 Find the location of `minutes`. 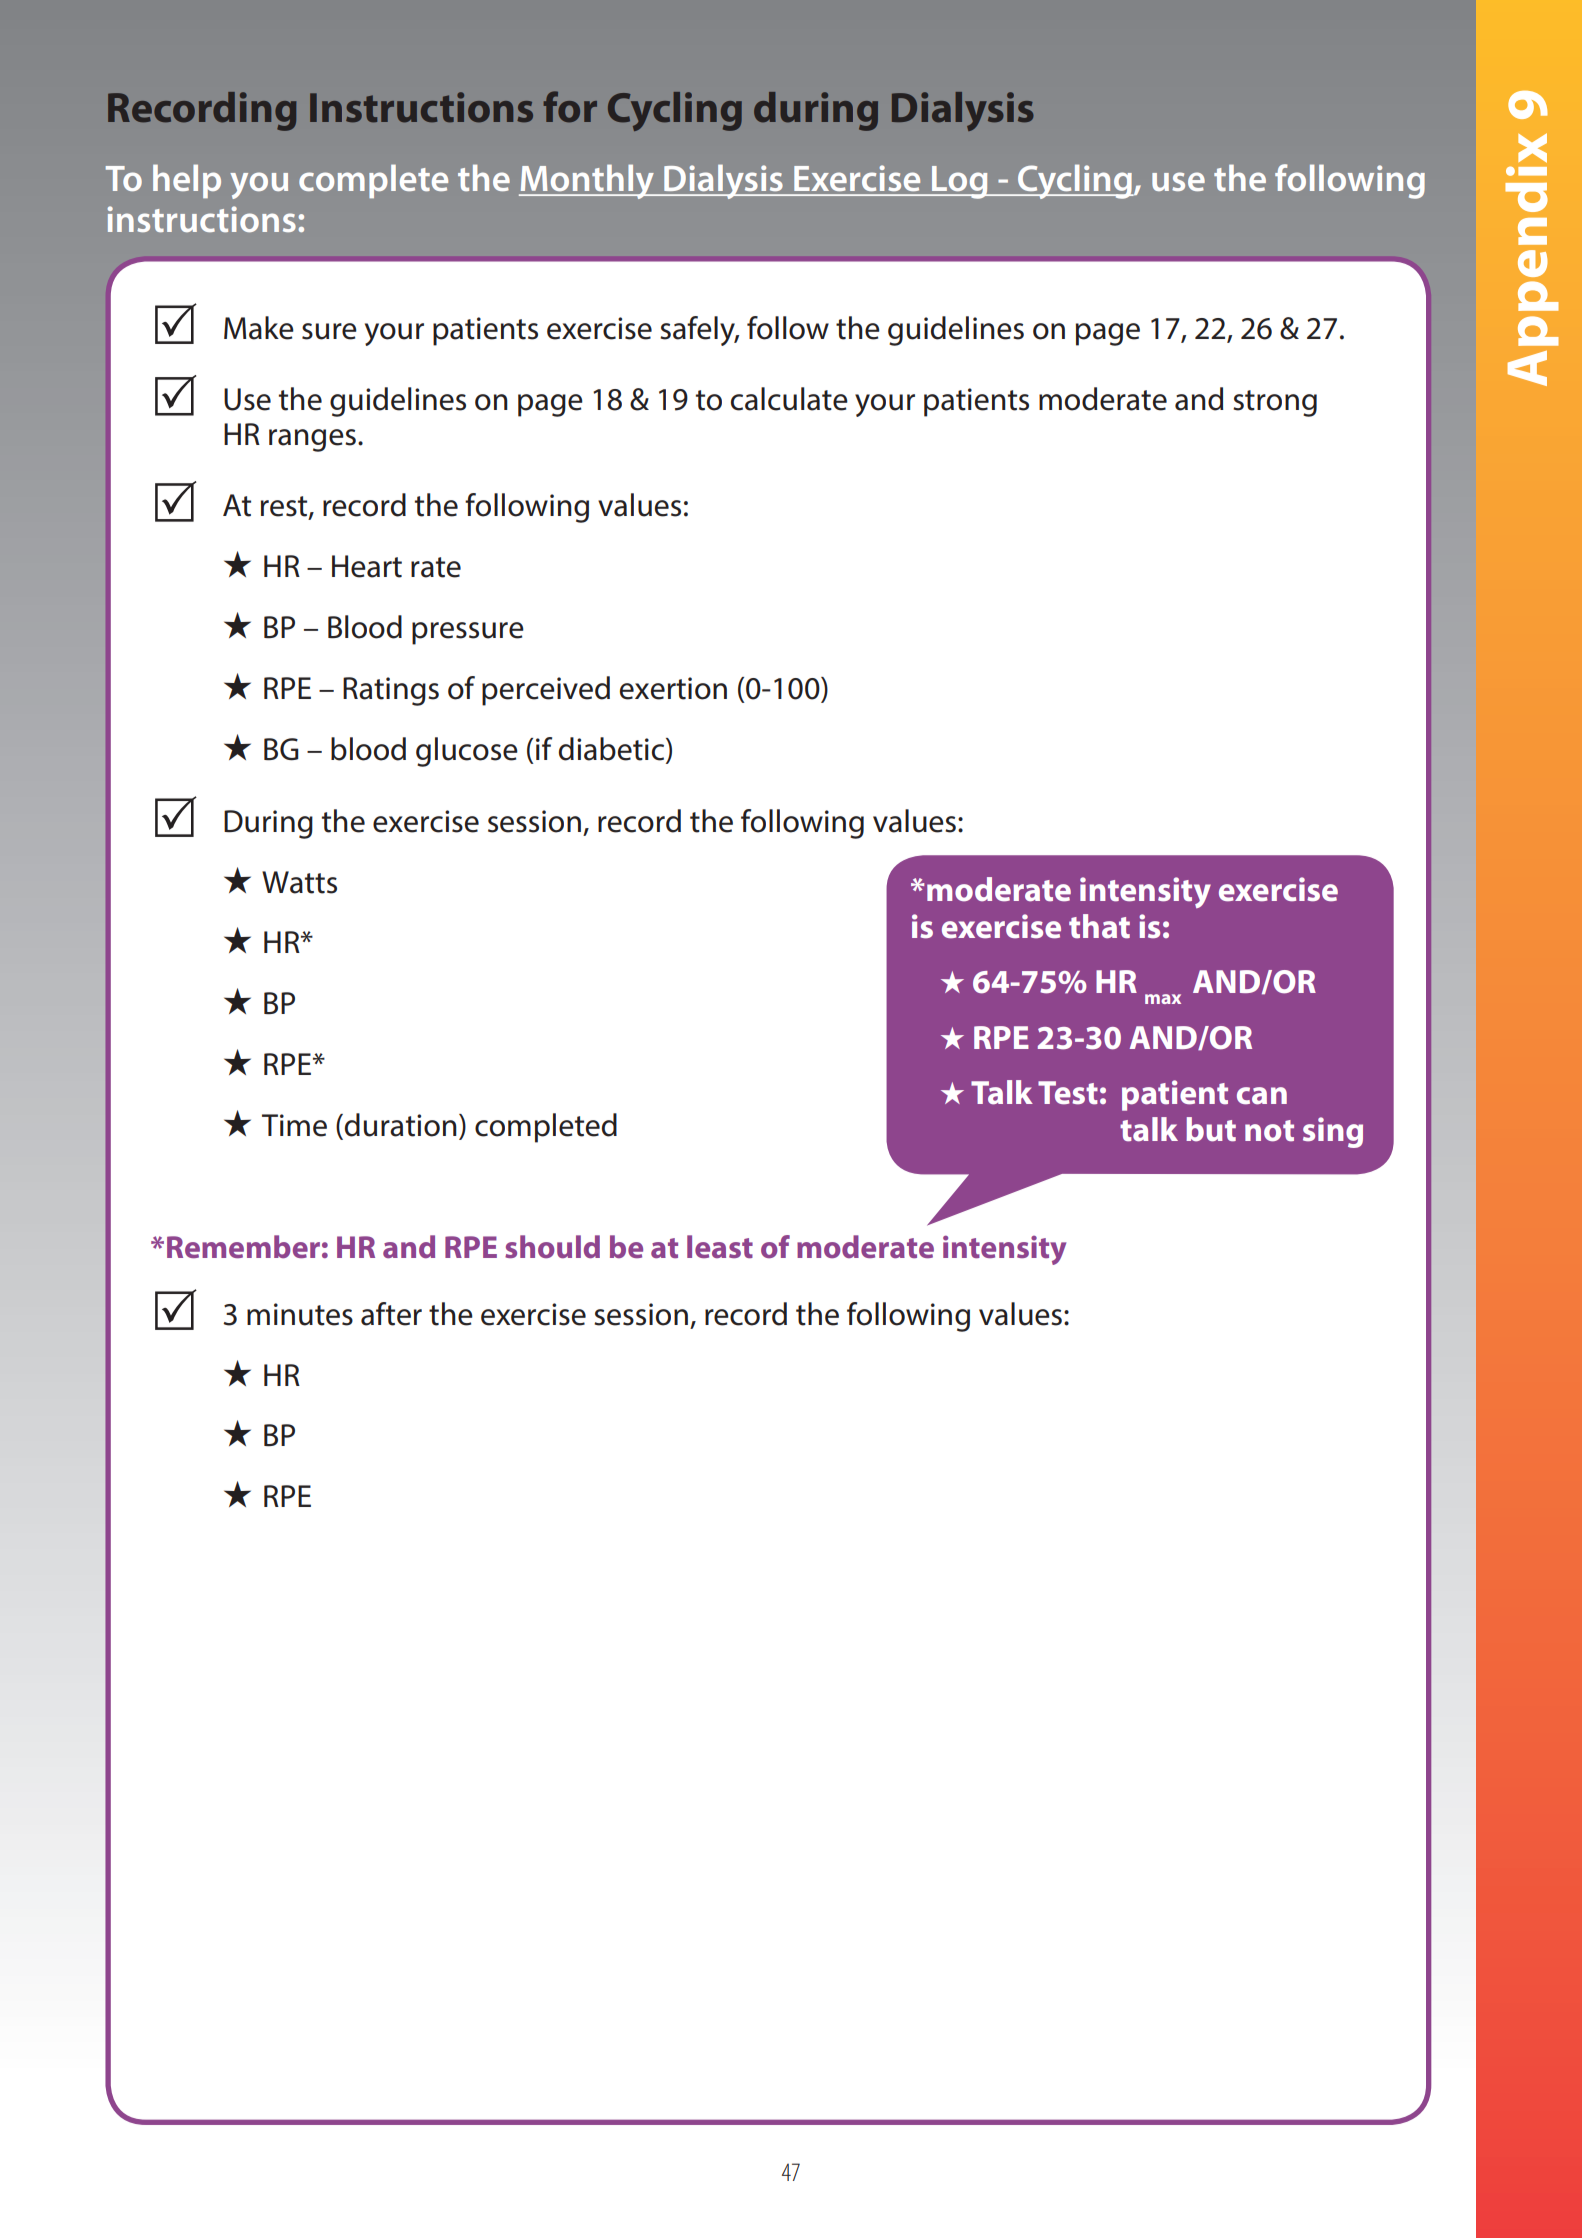

minutes is located at coordinates (300, 1314).
